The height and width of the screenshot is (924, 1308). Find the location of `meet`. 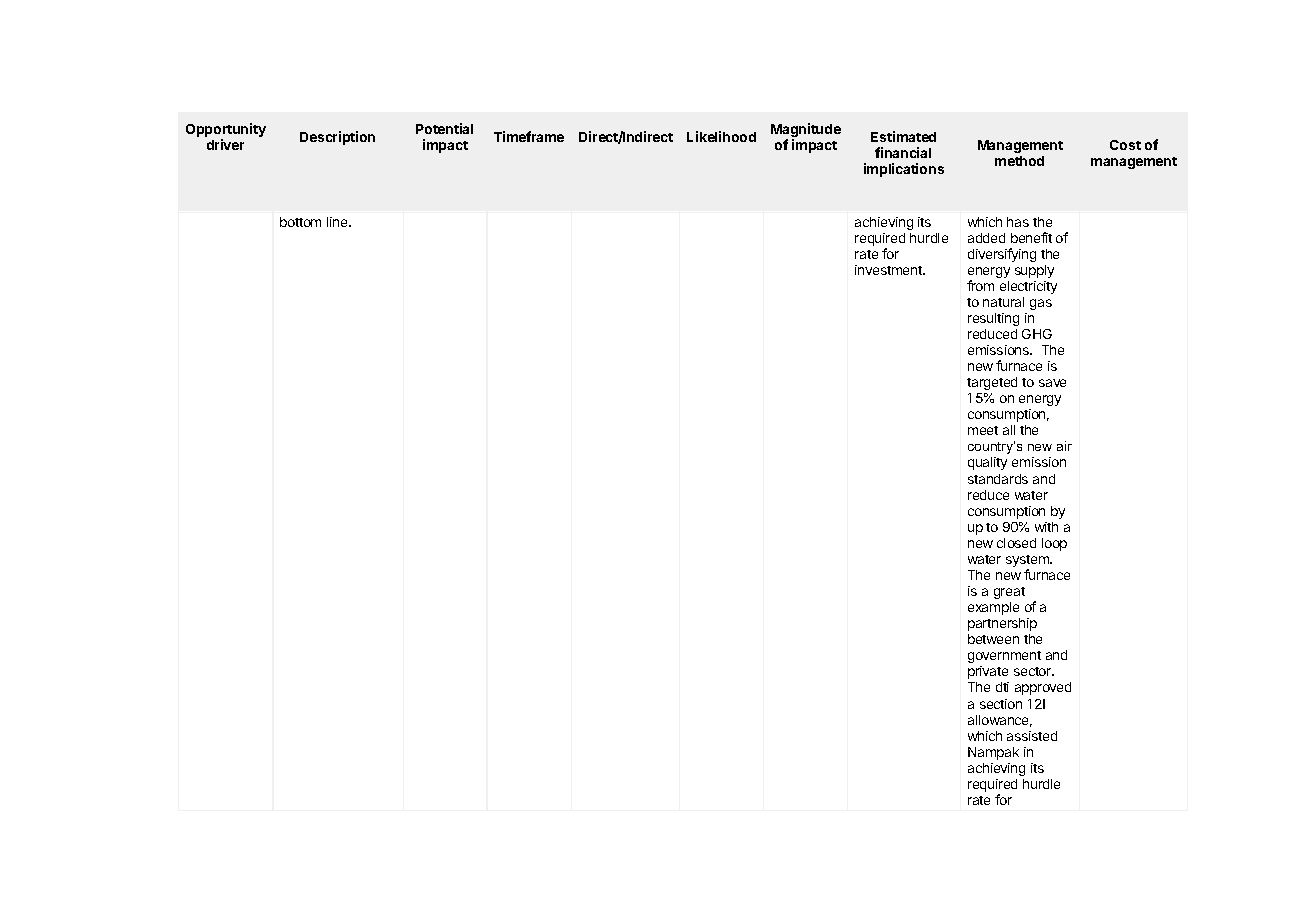

meet is located at coordinates (983, 430).
